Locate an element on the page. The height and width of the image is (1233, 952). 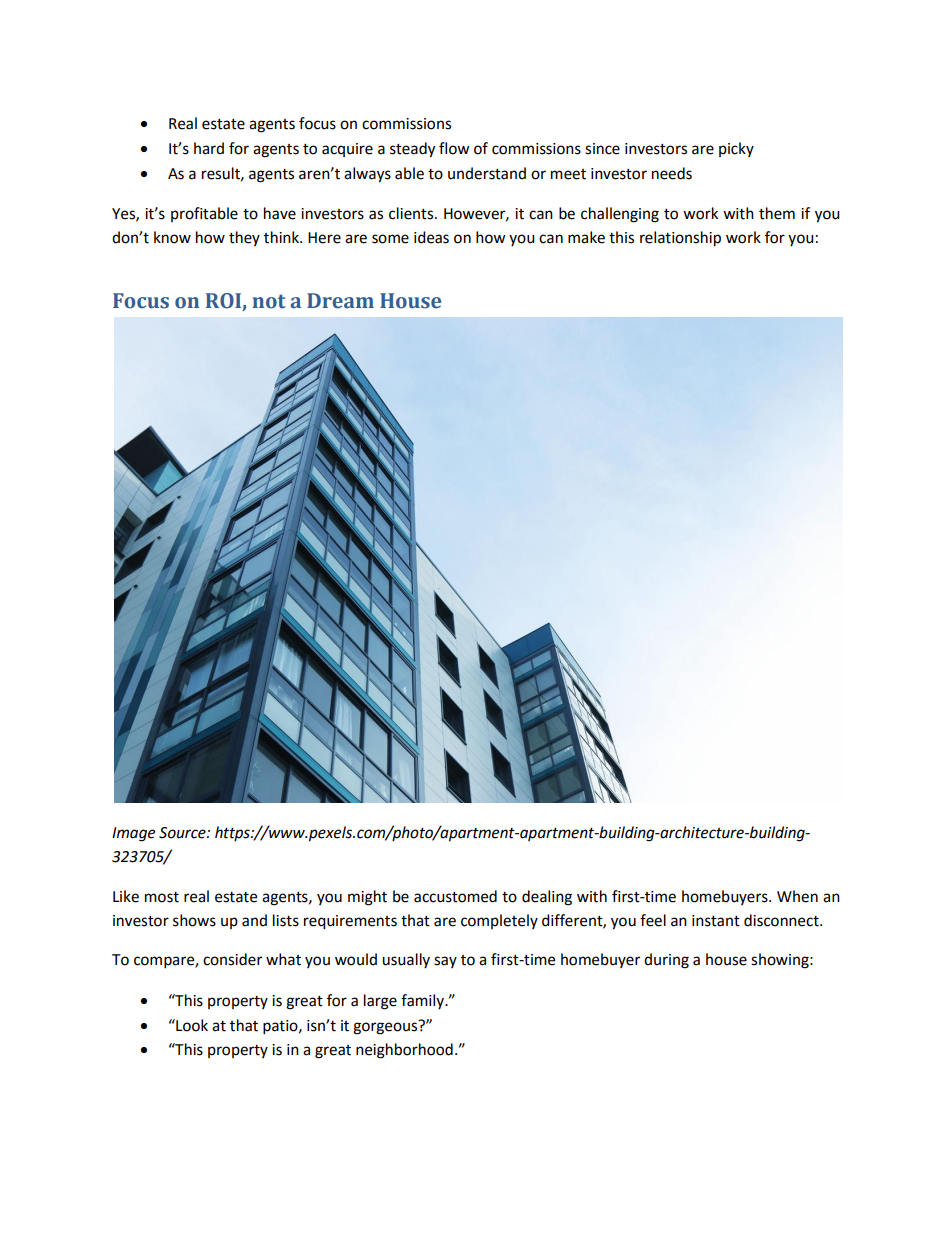
When is located at coordinates (797, 896).
